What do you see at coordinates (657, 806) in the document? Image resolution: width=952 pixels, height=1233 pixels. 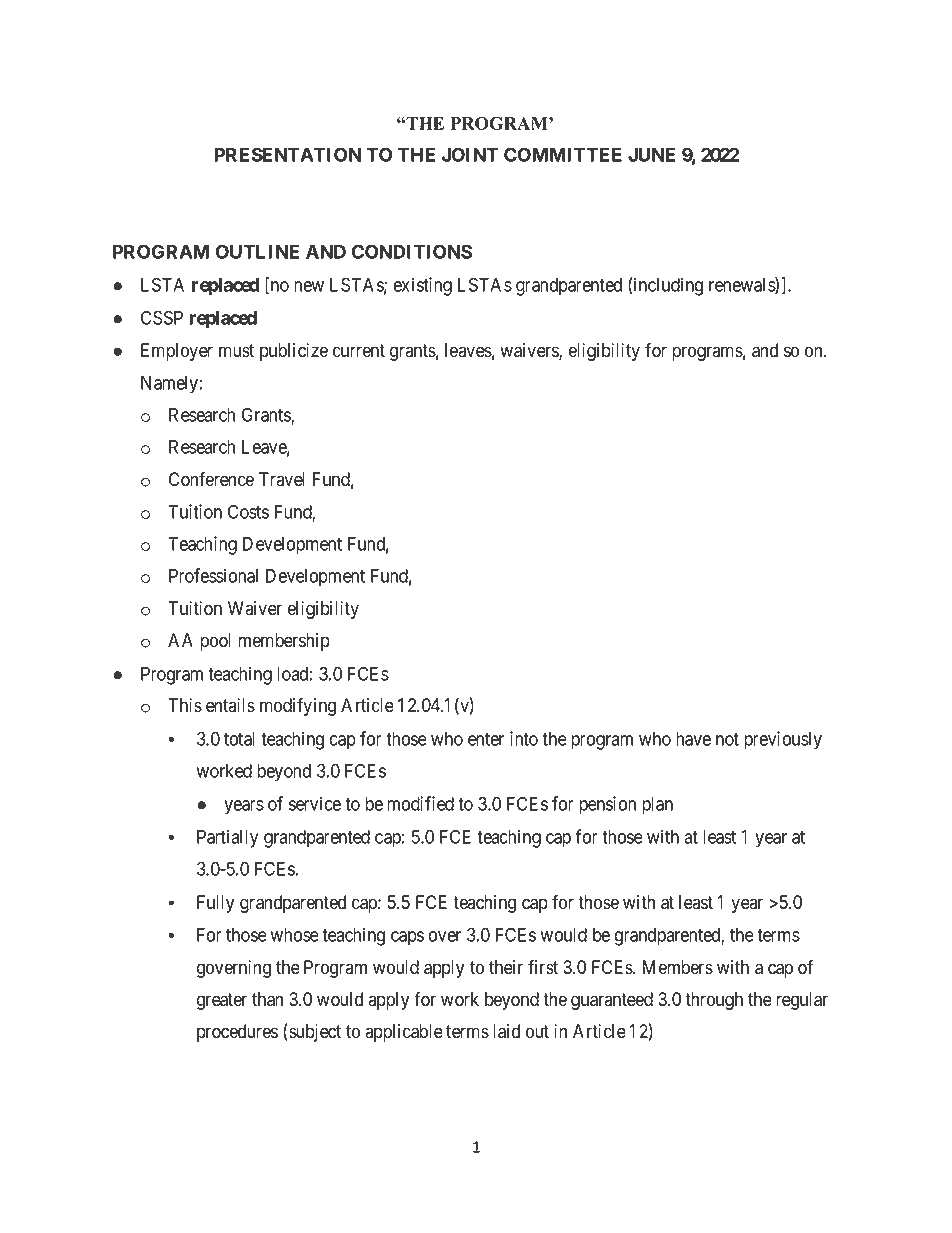 I see `plan` at bounding box center [657, 806].
